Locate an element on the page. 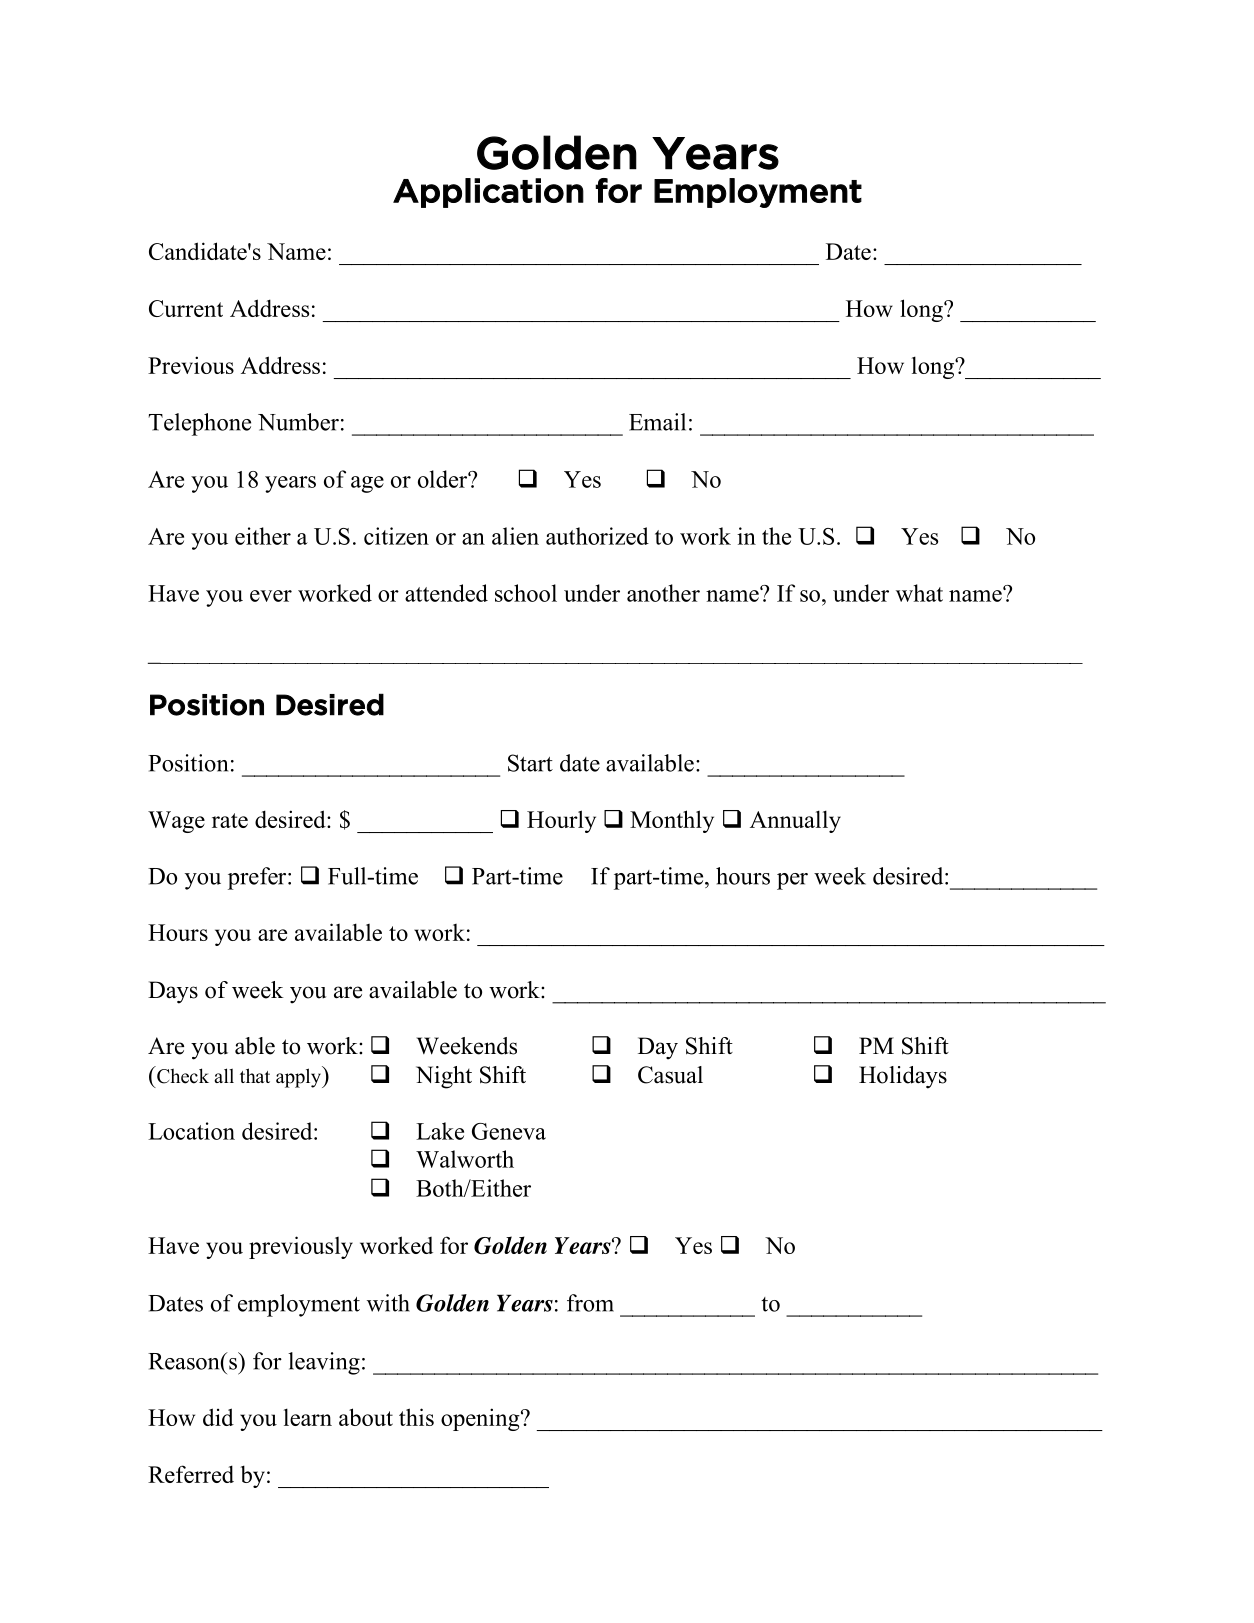  ever is located at coordinates (271, 596).
